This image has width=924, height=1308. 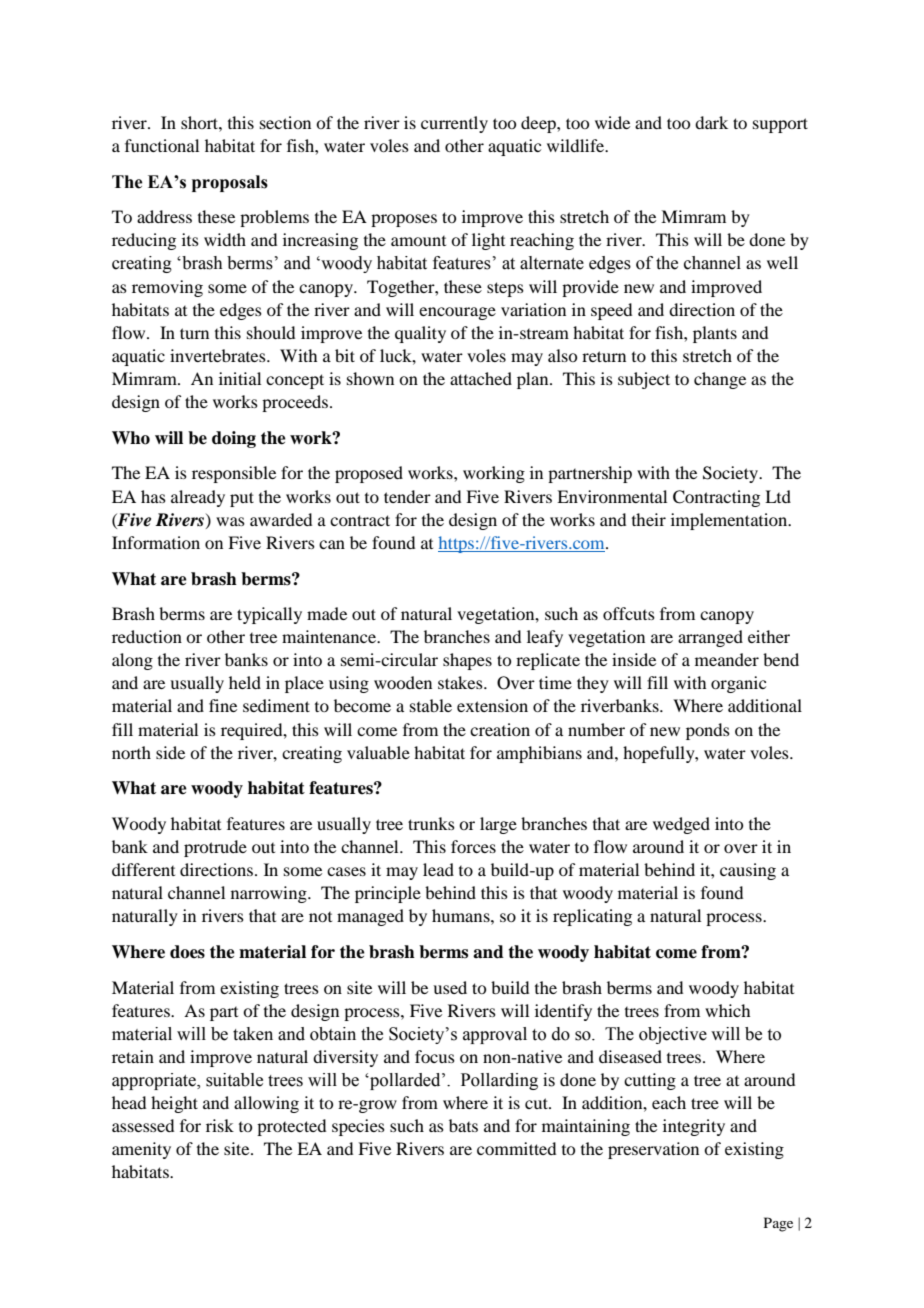 What do you see at coordinates (454, 124) in the image?
I see `currently` at bounding box center [454, 124].
